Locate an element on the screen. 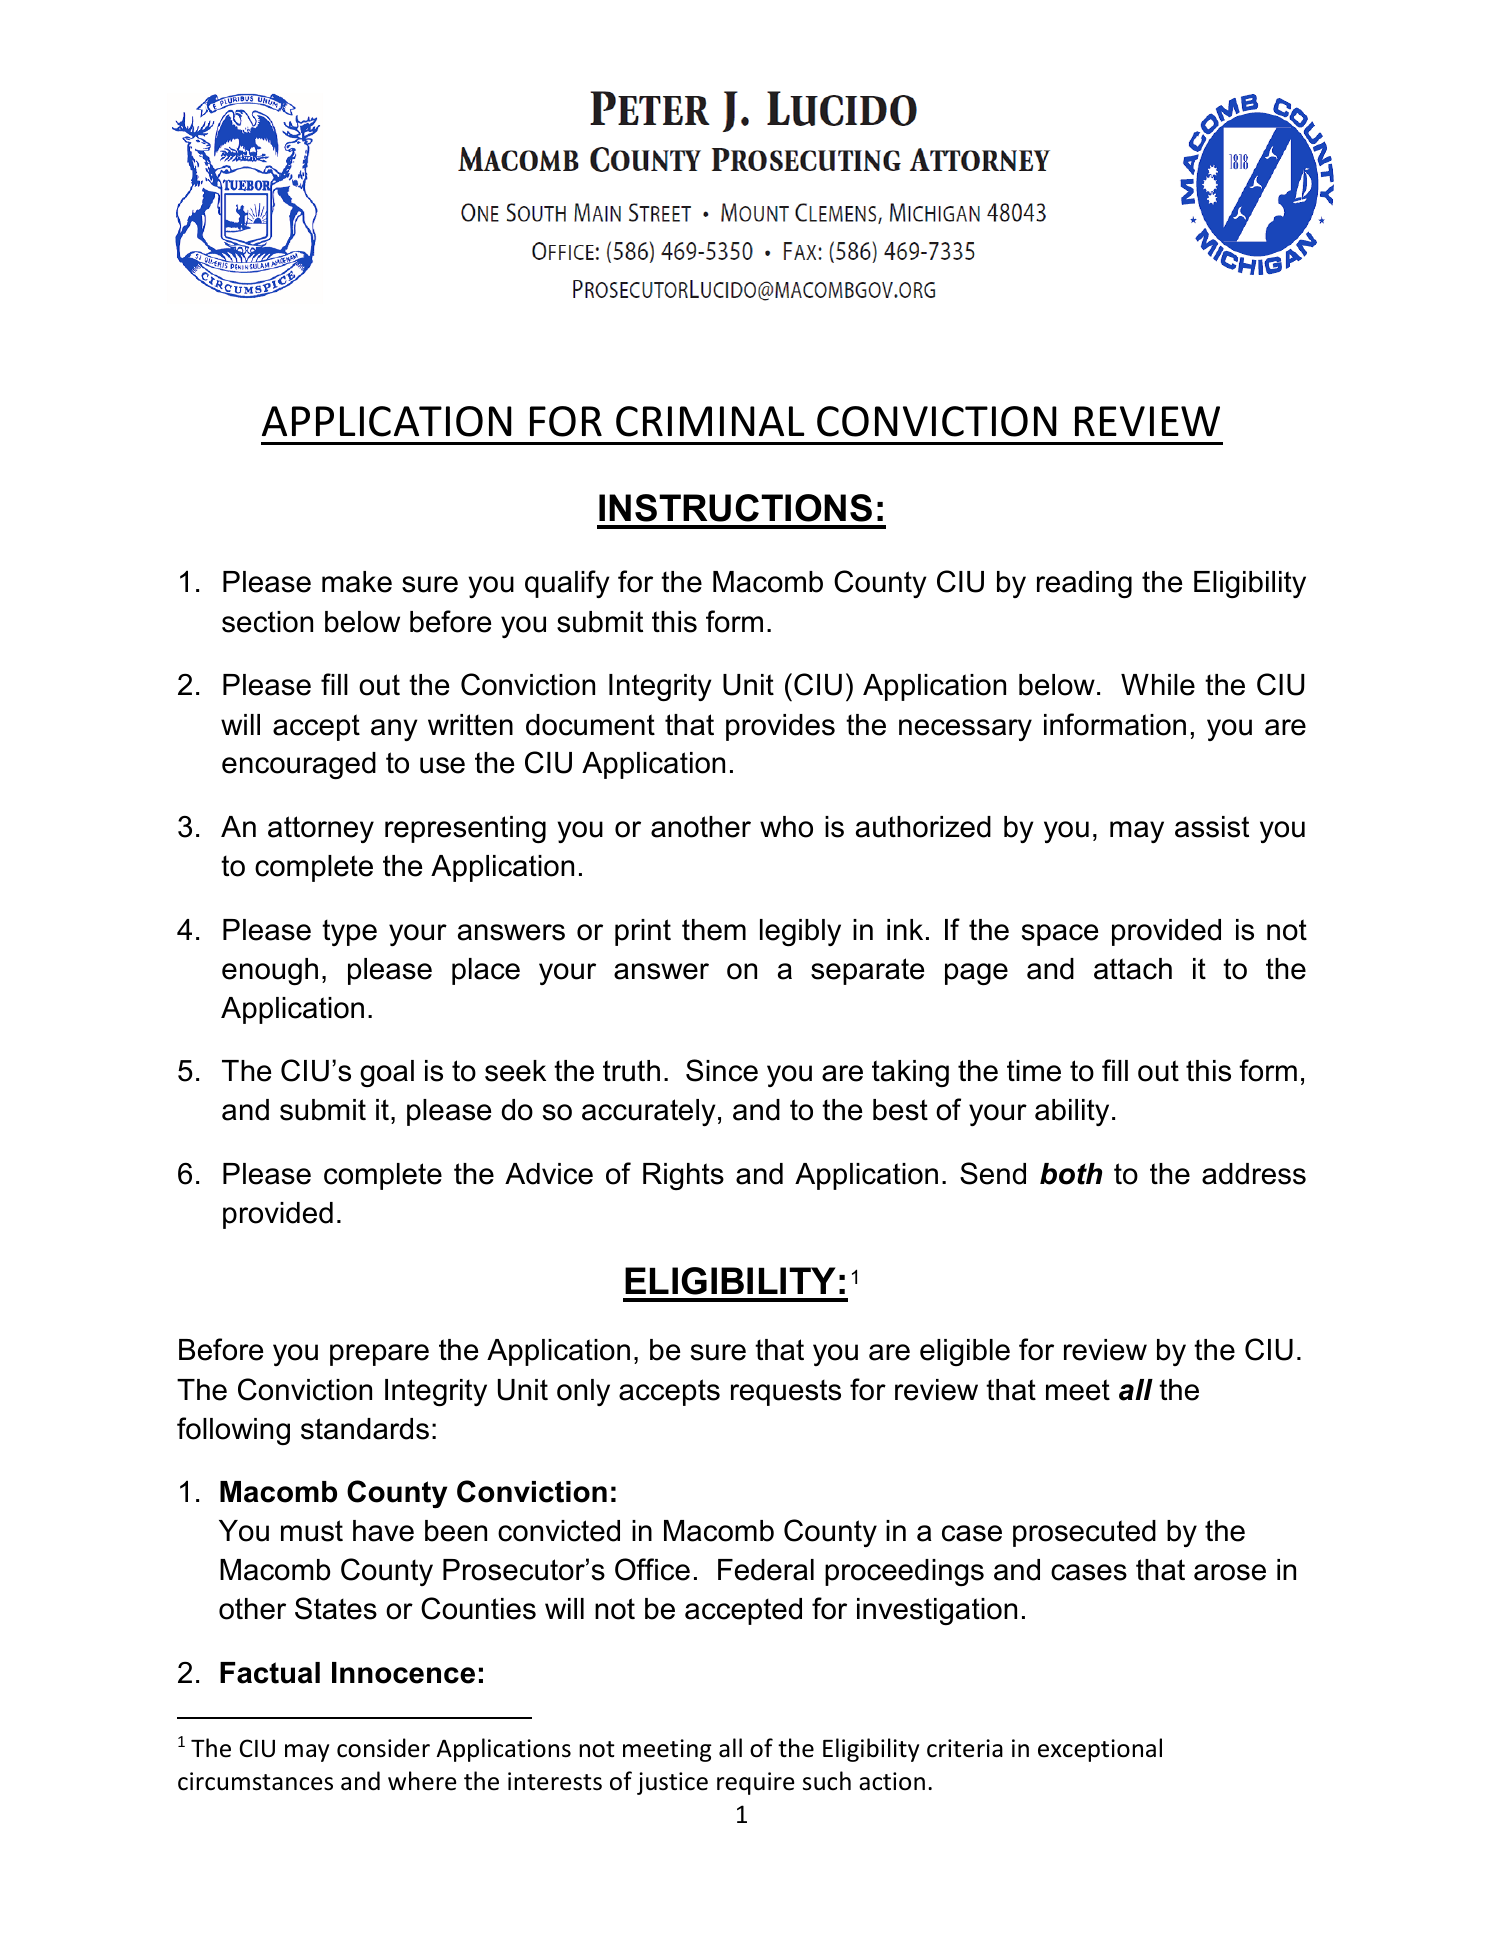  make is located at coordinates (357, 582).
